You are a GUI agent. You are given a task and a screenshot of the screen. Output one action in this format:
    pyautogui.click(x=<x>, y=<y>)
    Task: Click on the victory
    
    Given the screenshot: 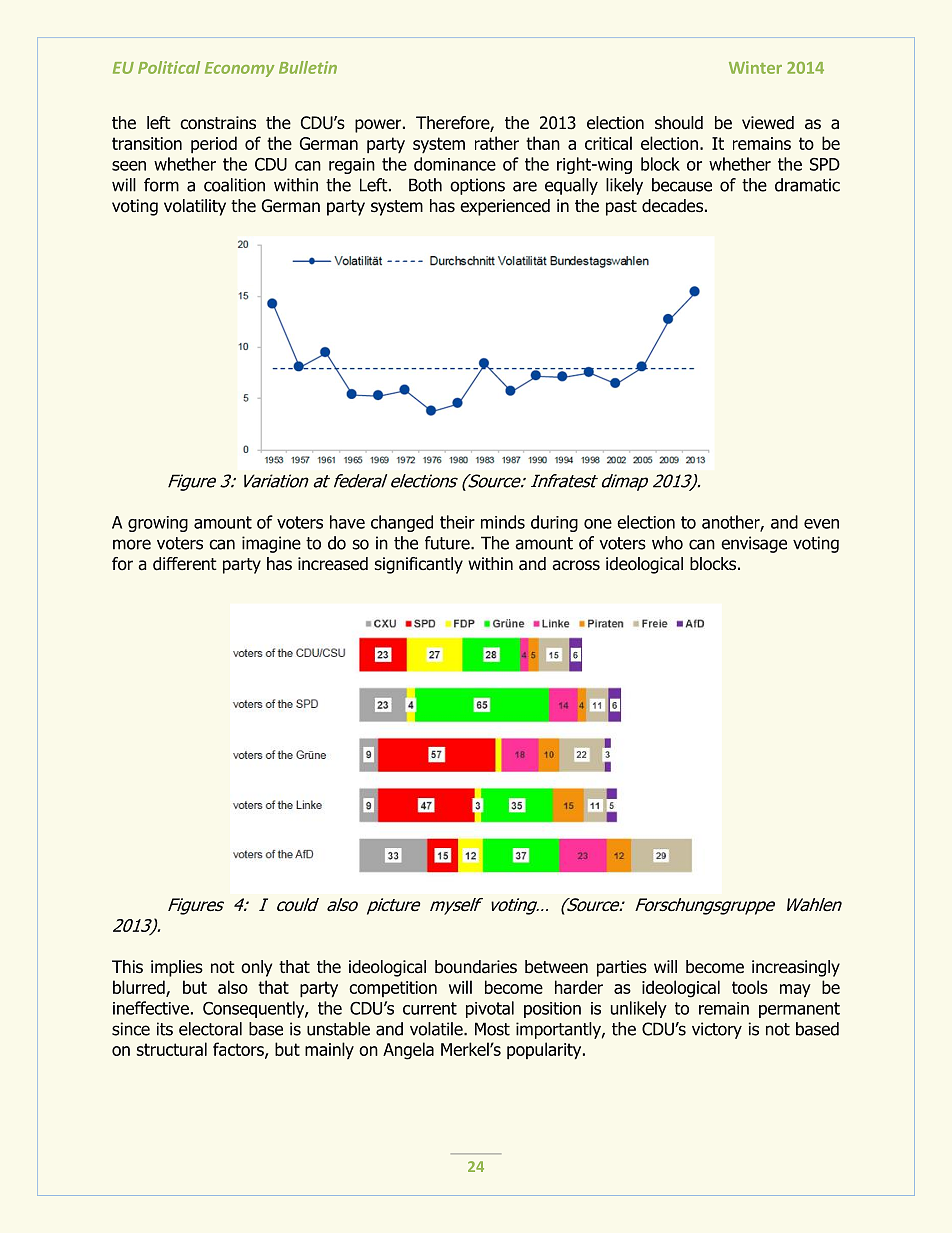 What is the action you would take?
    pyautogui.click(x=717, y=1030)
